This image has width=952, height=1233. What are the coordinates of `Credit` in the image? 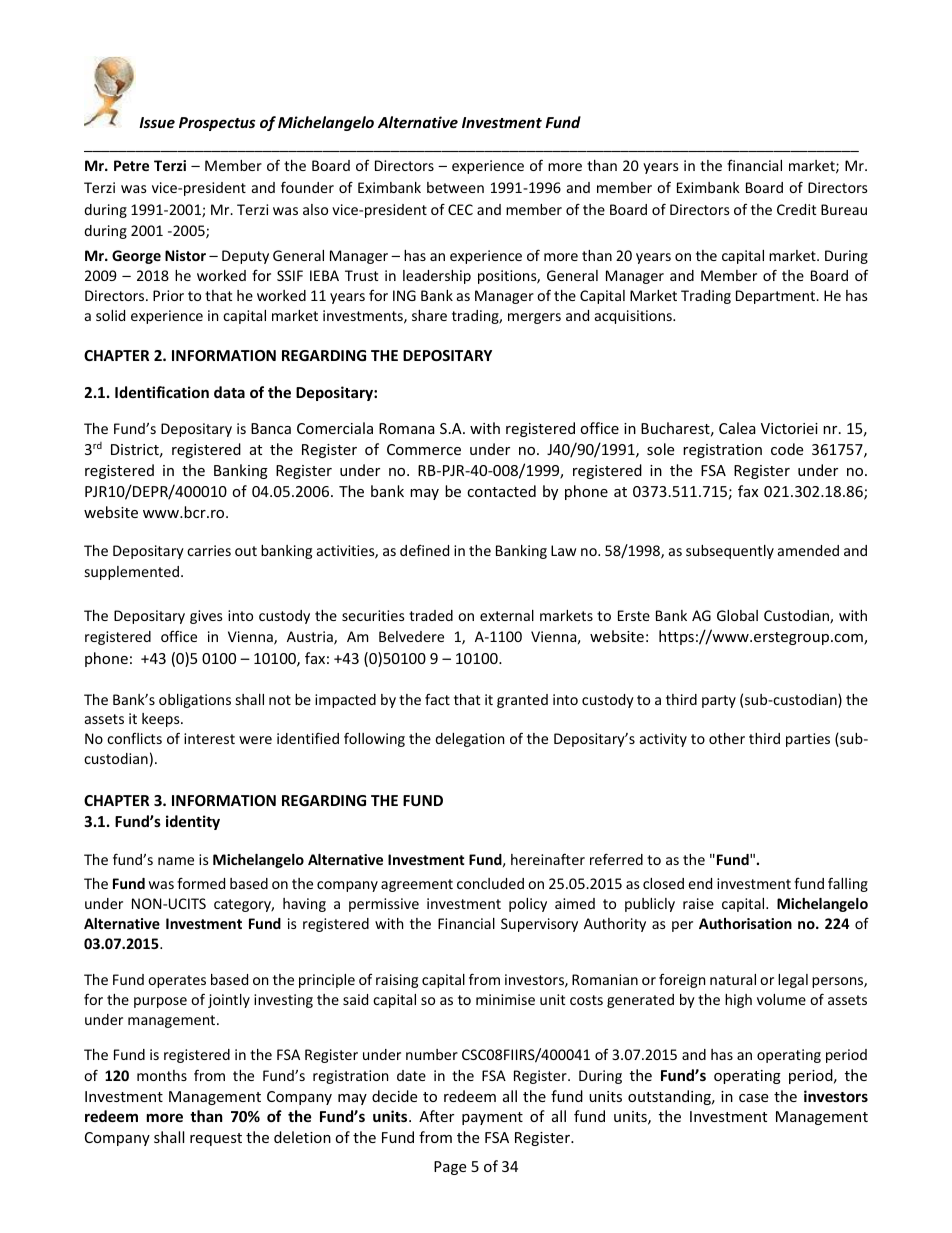 It's located at (796, 209).
